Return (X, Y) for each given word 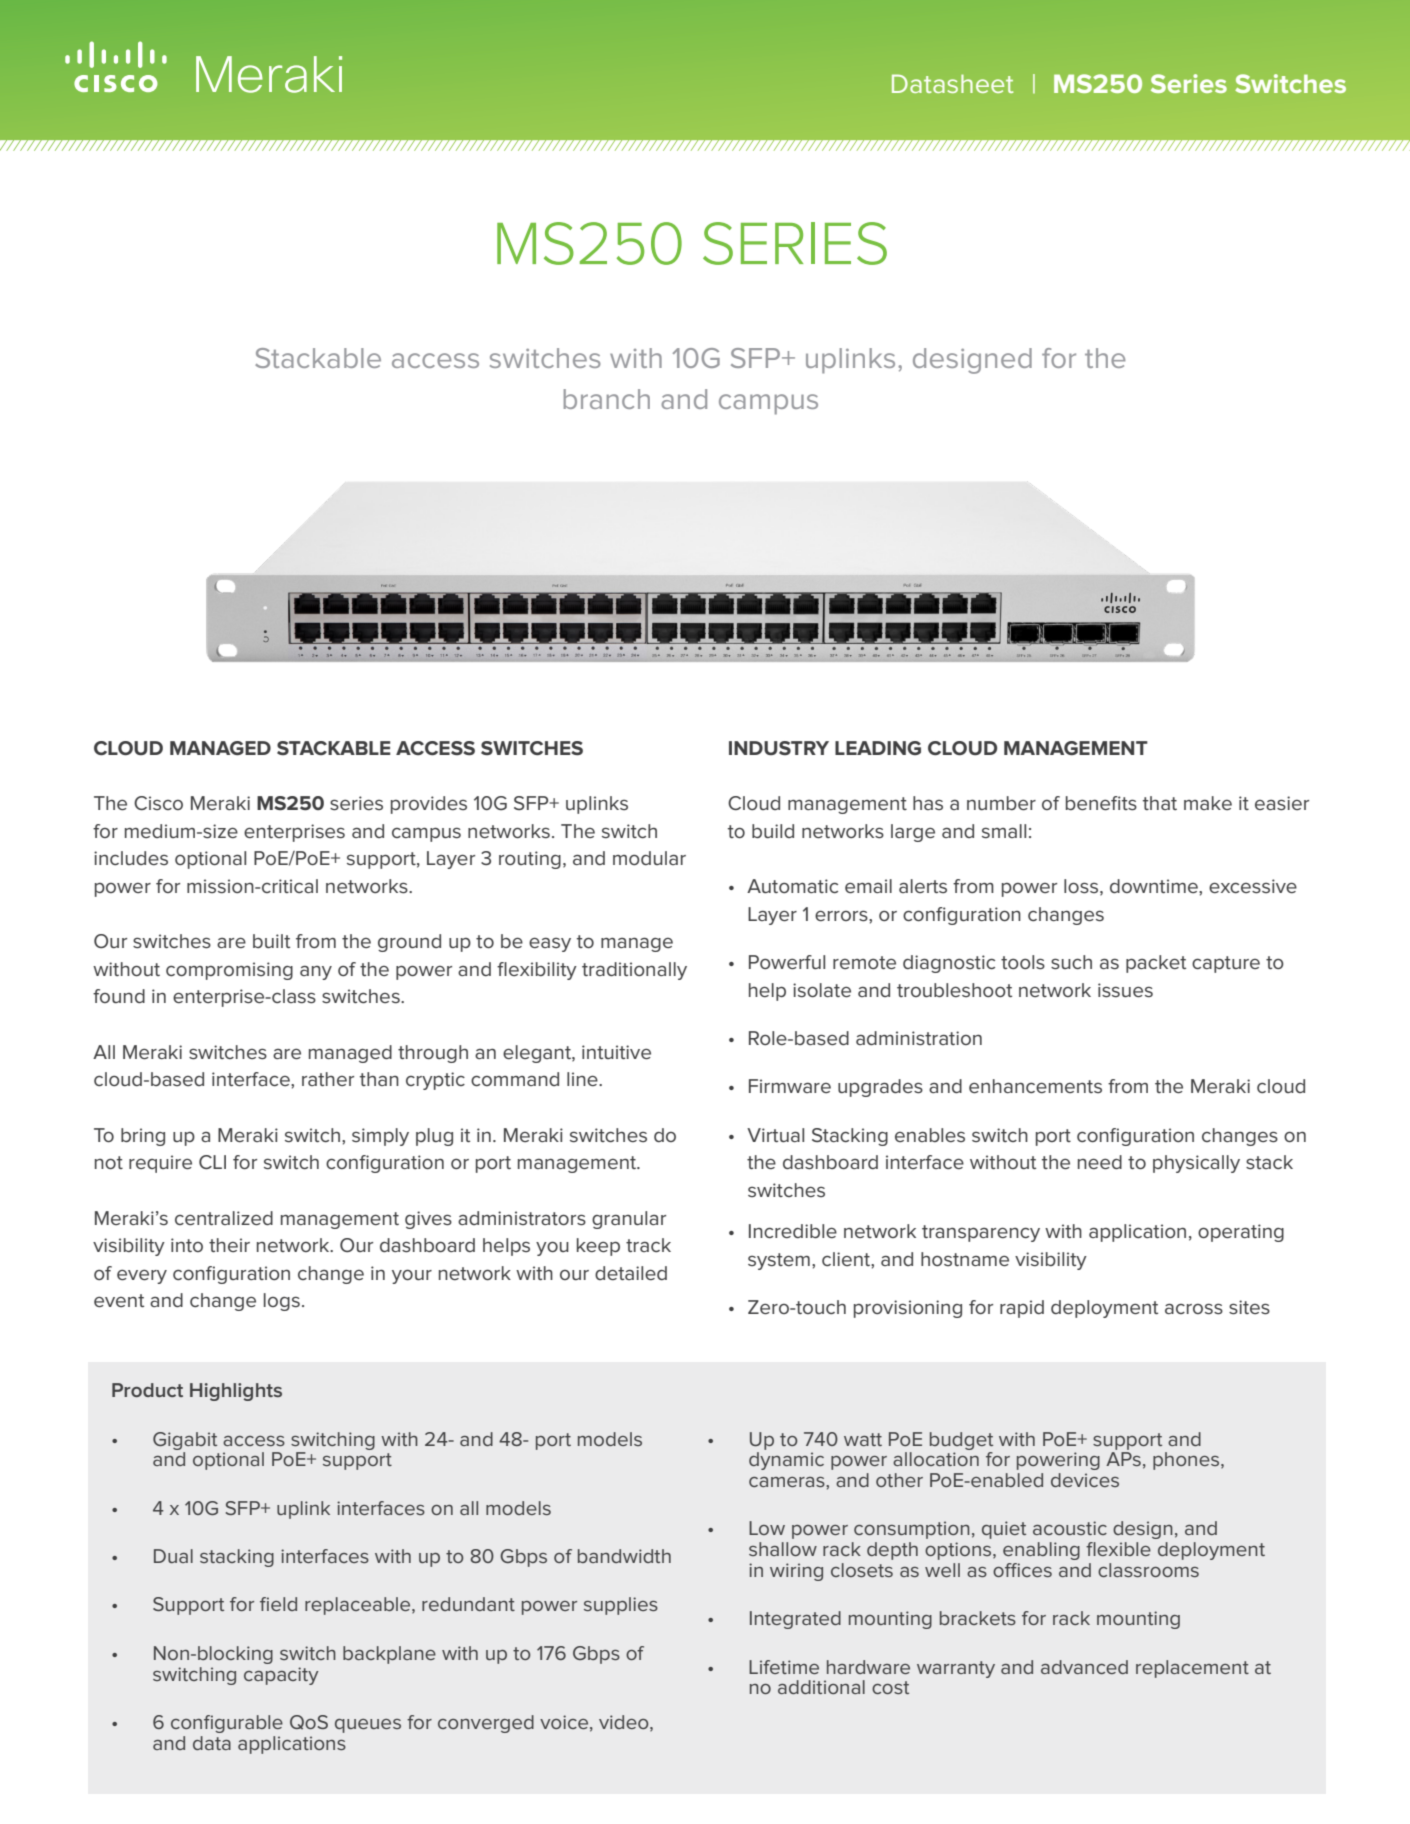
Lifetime (784, 1667)
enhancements (1035, 1086)
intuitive (616, 1052)
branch (607, 399)
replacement (1192, 1669)
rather (328, 1079)
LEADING (878, 748)
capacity (281, 1676)
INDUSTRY (779, 748)
